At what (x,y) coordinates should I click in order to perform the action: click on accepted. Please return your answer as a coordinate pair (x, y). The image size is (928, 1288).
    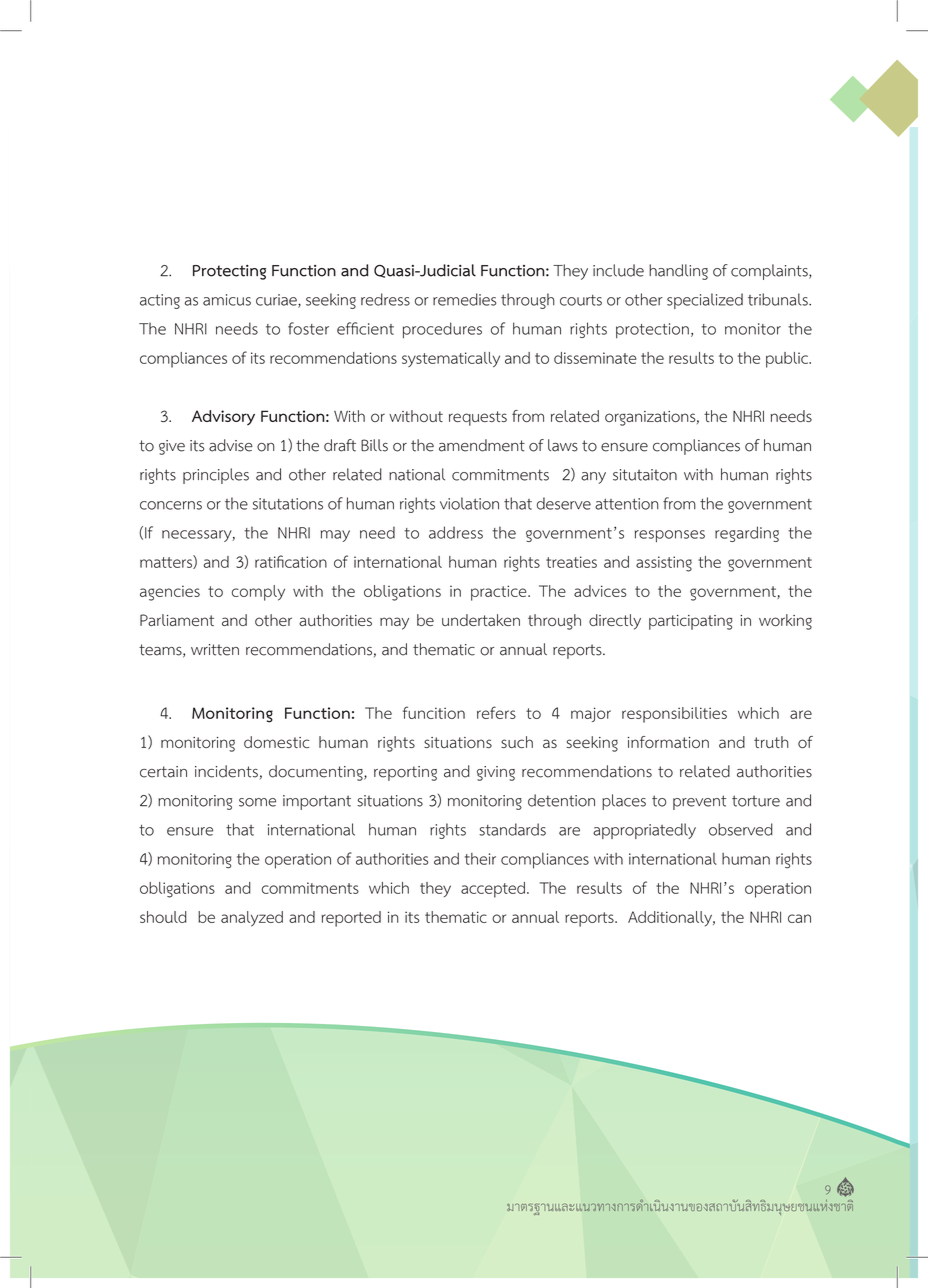
    Looking at the image, I should click on (493, 890).
